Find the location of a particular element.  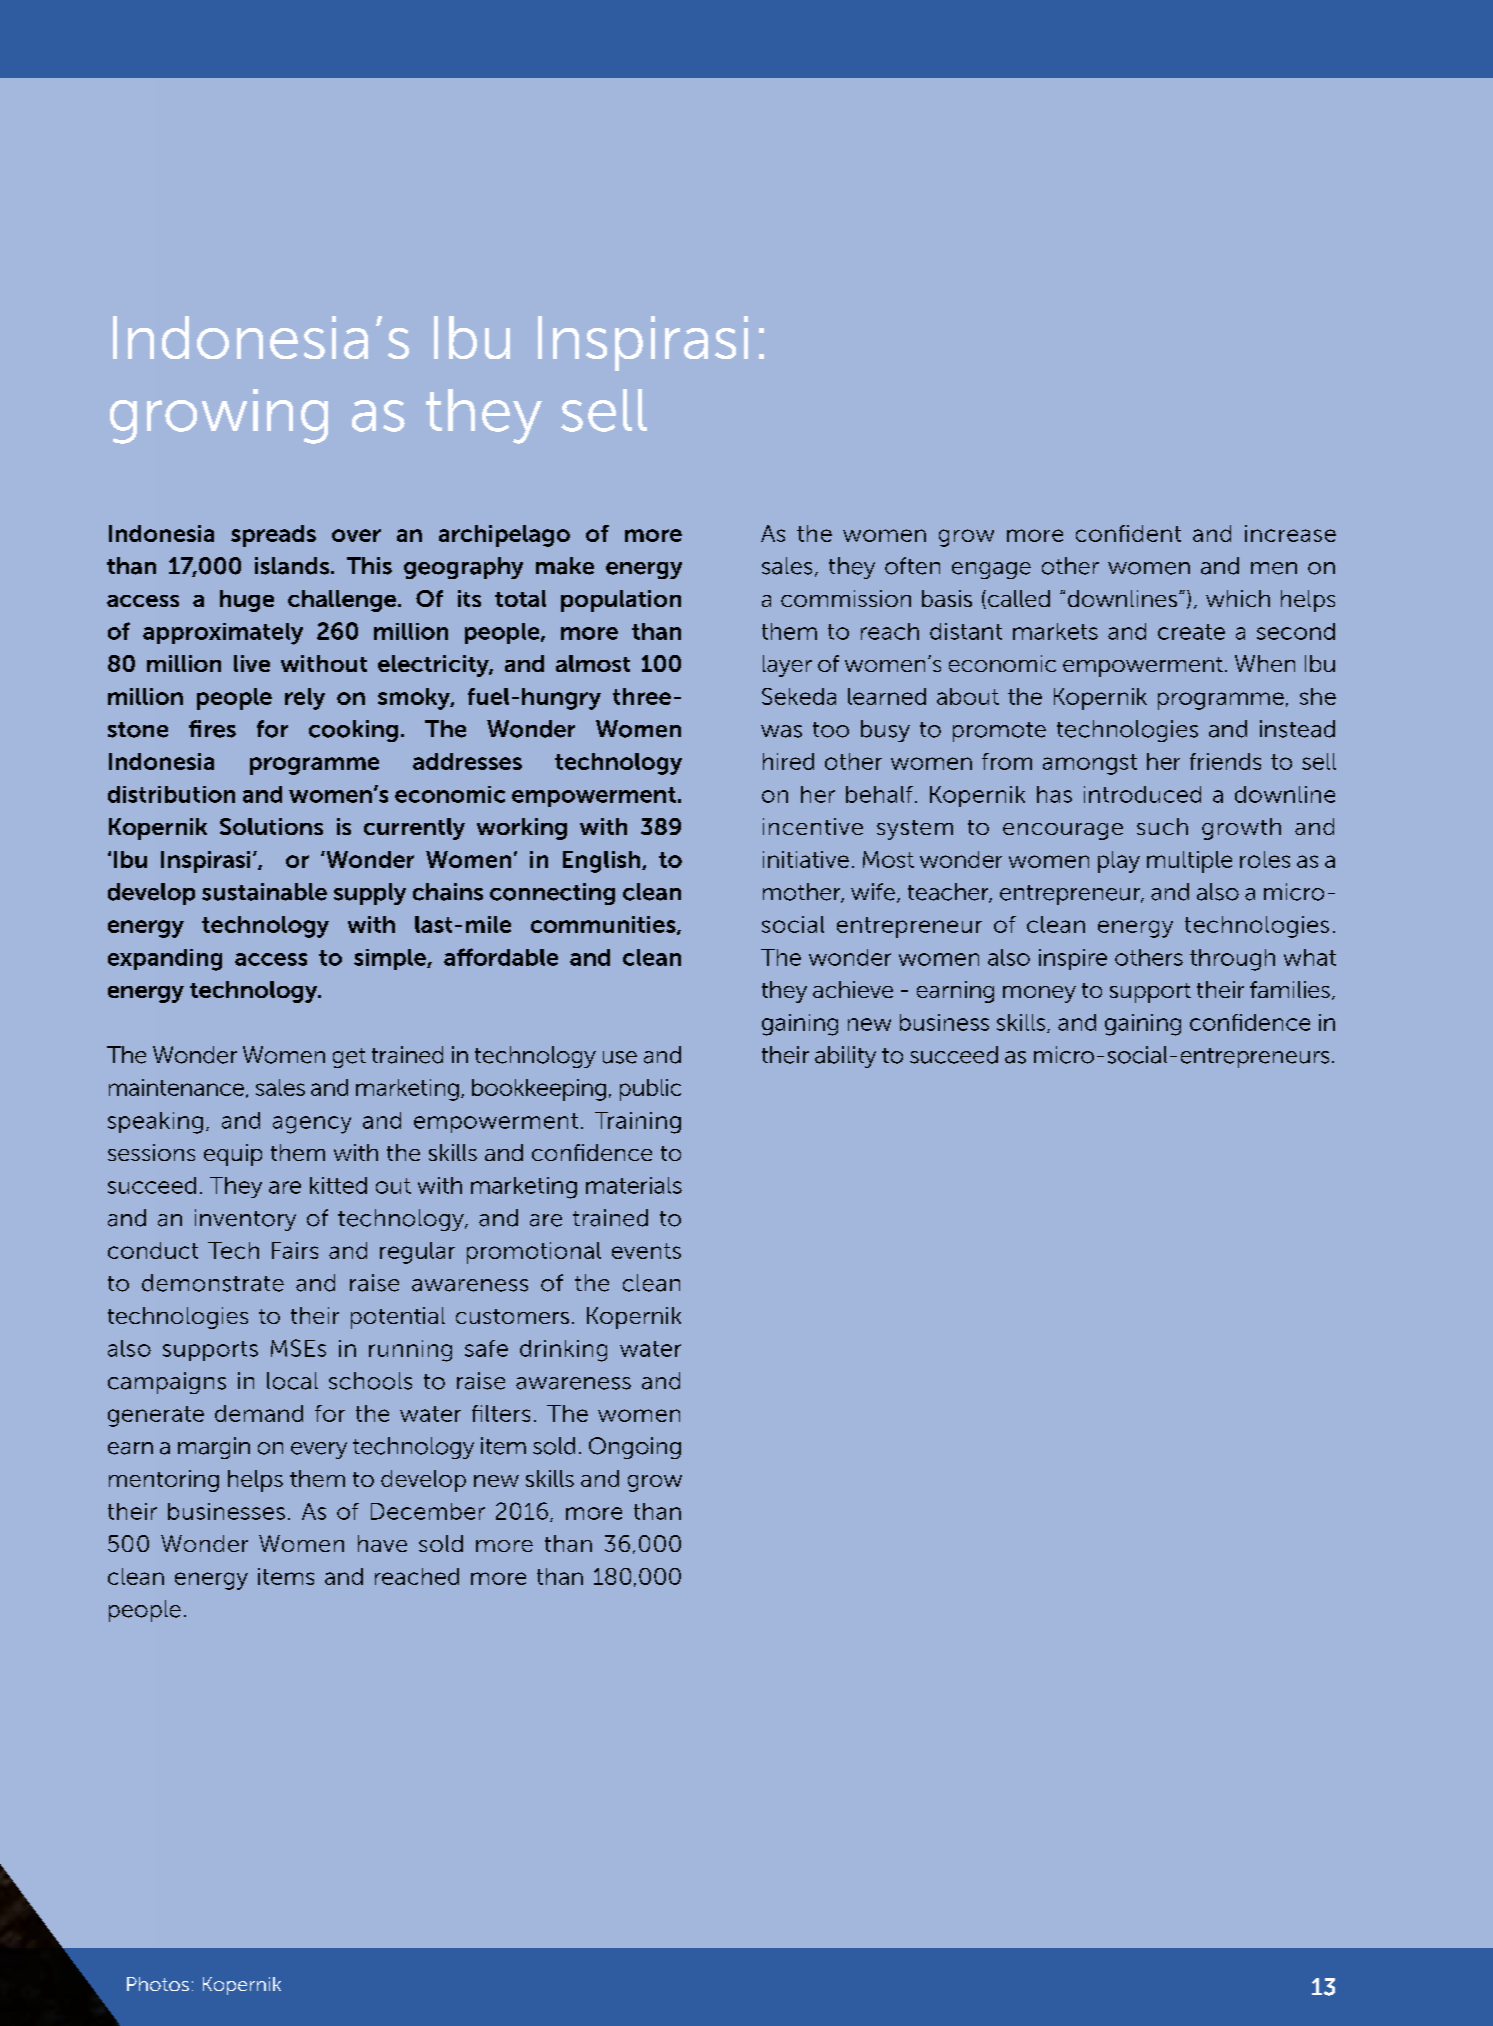

money is located at coordinates (1039, 994).
